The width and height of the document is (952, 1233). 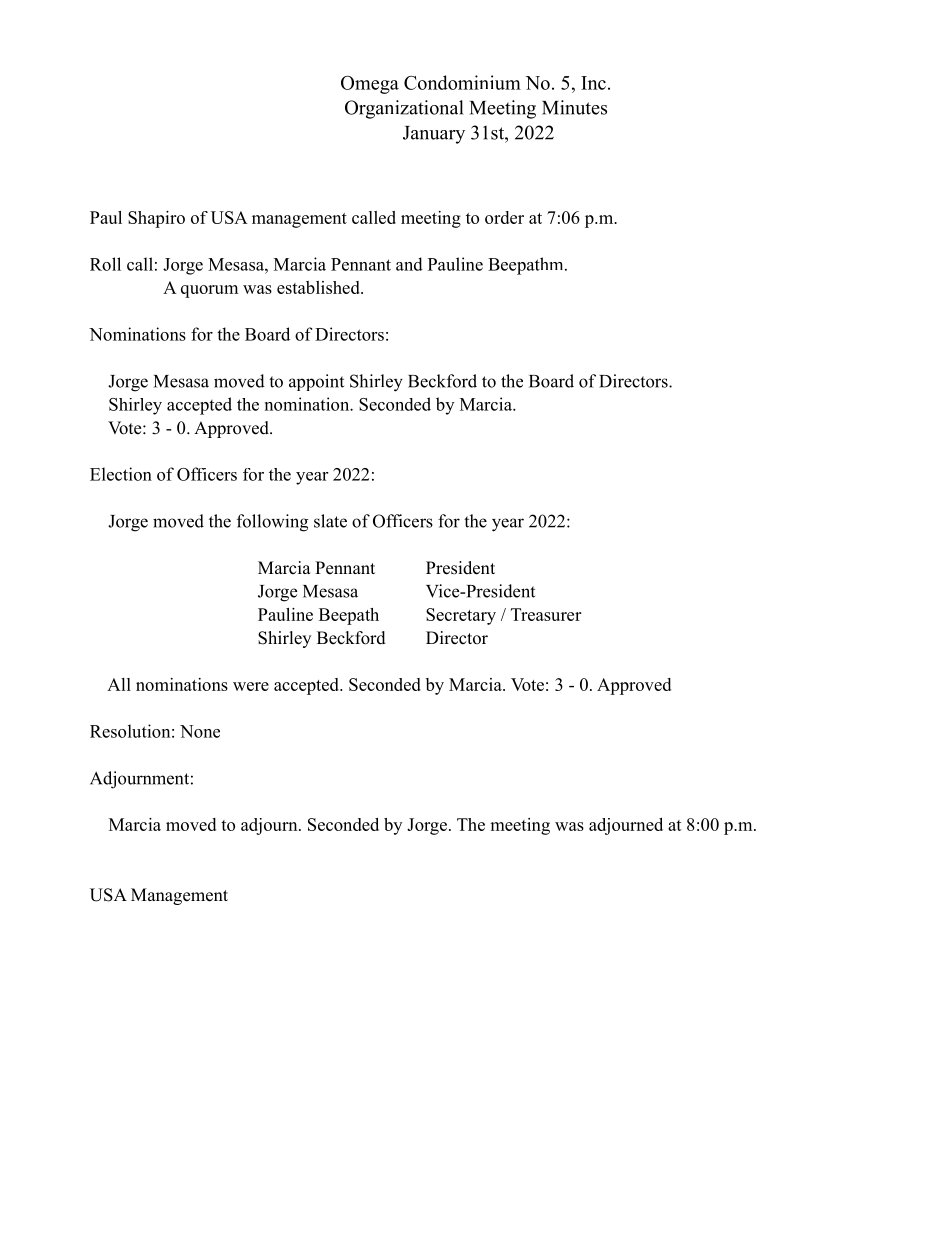 I want to click on appoint, so click(x=316, y=382).
